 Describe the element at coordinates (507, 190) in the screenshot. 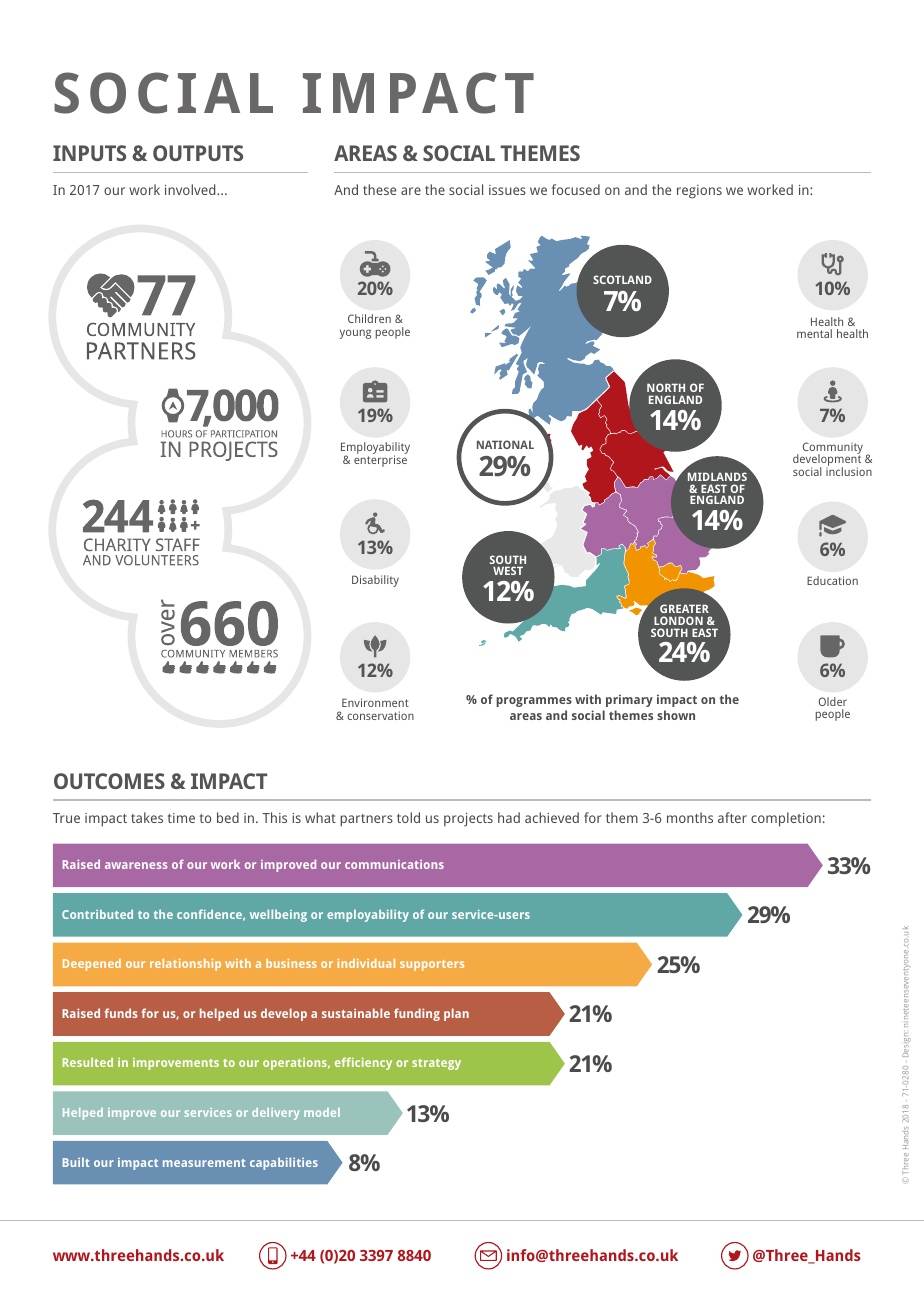

I see `issues` at that location.
